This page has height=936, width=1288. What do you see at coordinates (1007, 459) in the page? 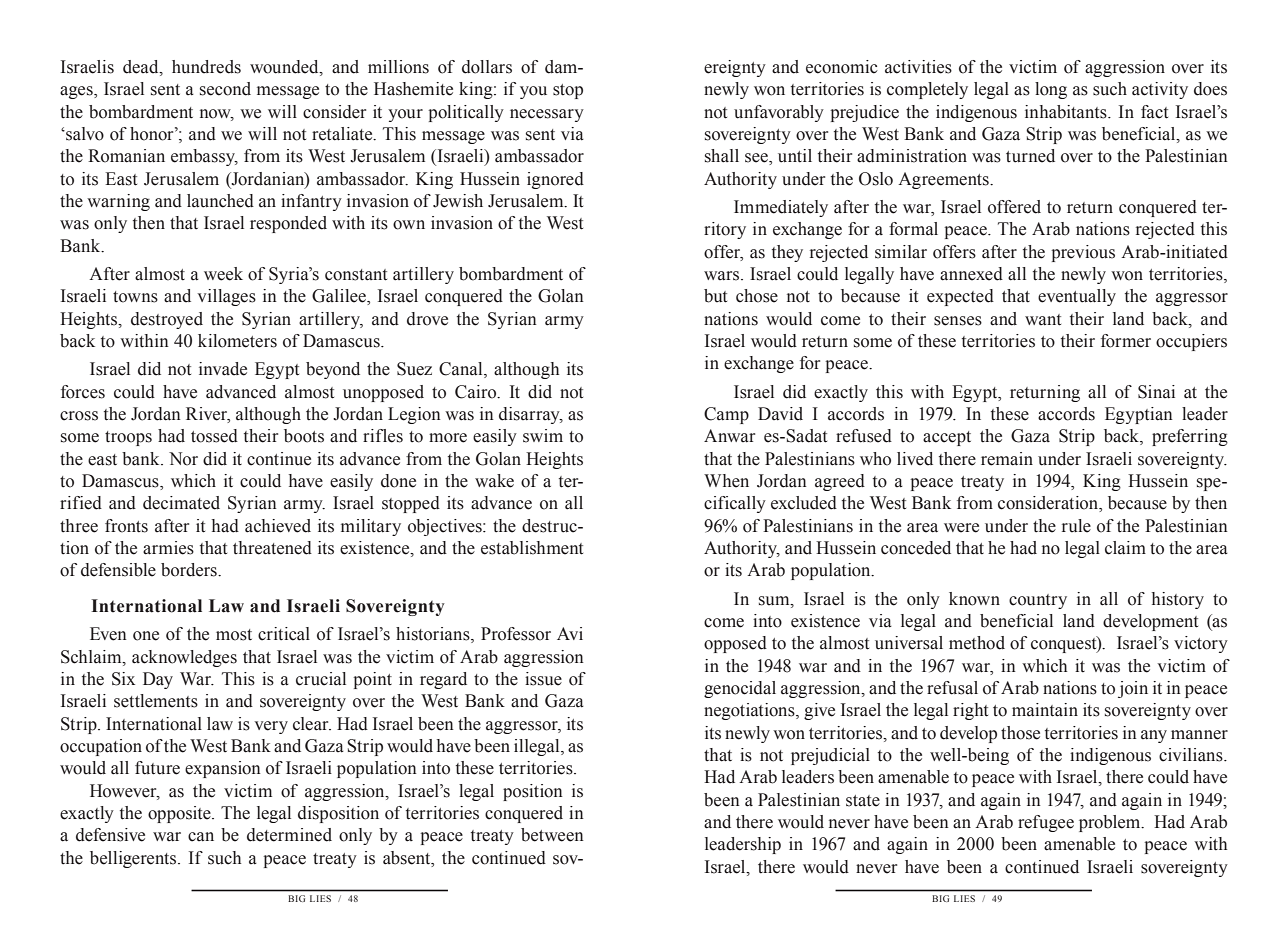
I see `remain` at bounding box center [1007, 459].
